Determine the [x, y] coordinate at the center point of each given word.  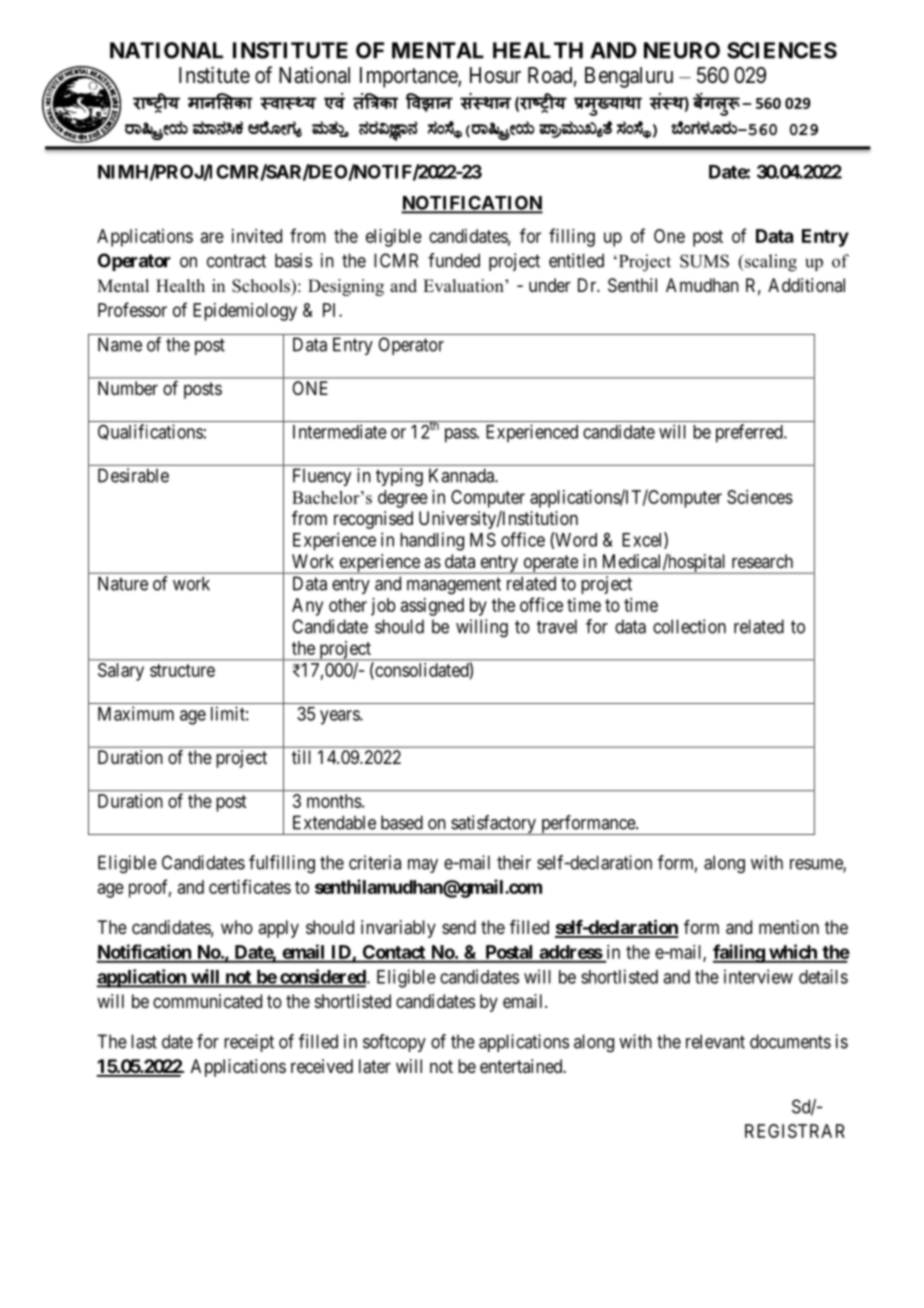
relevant [715, 1041]
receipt [249, 1043]
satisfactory [493, 825]
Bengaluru [629, 77]
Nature [123, 583]
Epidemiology [245, 312]
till [301, 757]
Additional [806, 285]
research [762, 561]
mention [789, 927]
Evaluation [464, 286]
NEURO [682, 50]
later [375, 1066]
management [454, 586]
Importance [409, 77]
